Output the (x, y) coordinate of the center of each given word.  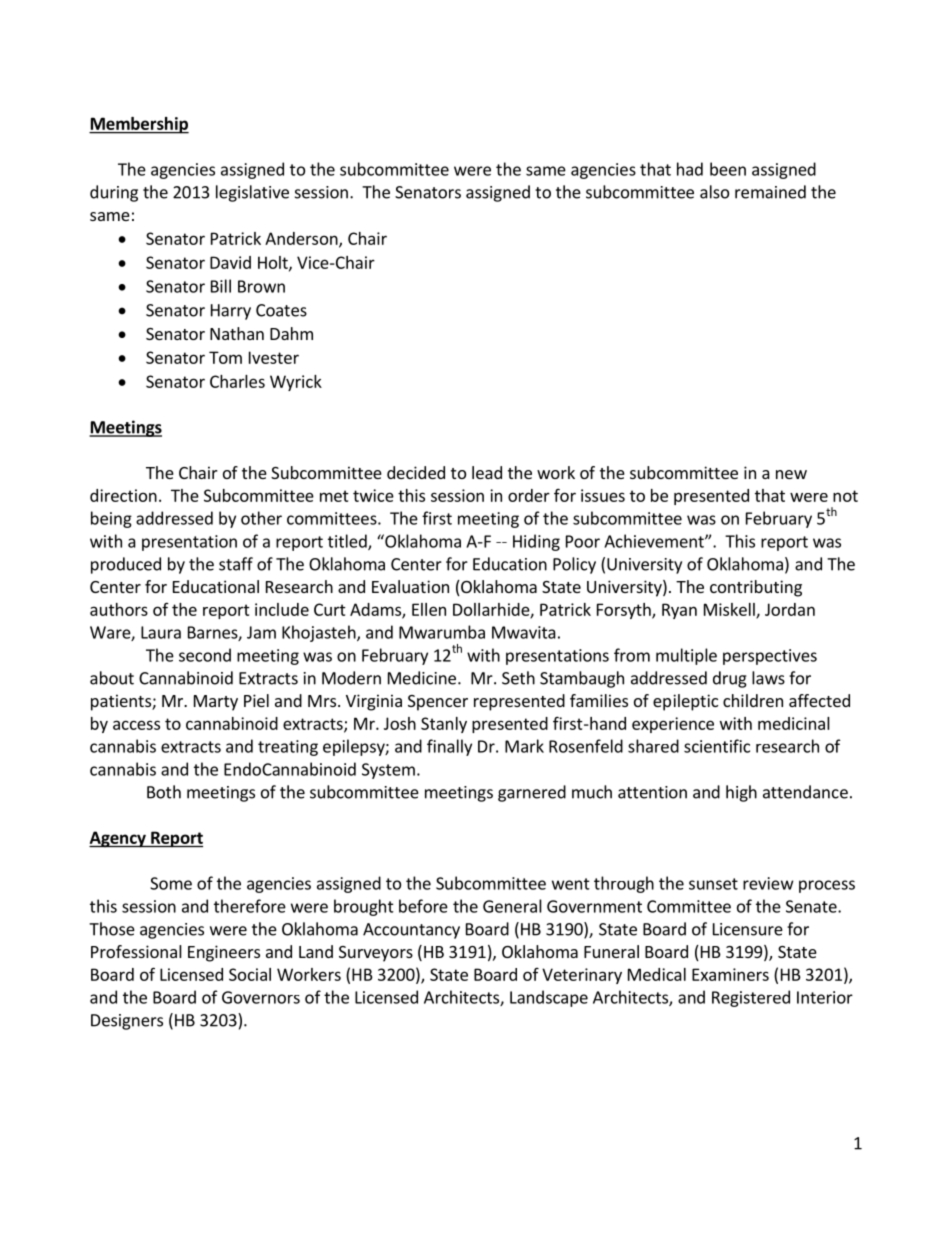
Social (250, 974)
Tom (225, 357)
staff (236, 564)
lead (487, 472)
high (741, 793)
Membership (139, 125)
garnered (532, 793)
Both (164, 792)
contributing (756, 588)
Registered (751, 998)
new (791, 474)
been (728, 169)
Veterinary (582, 976)
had (690, 169)
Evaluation (410, 586)
